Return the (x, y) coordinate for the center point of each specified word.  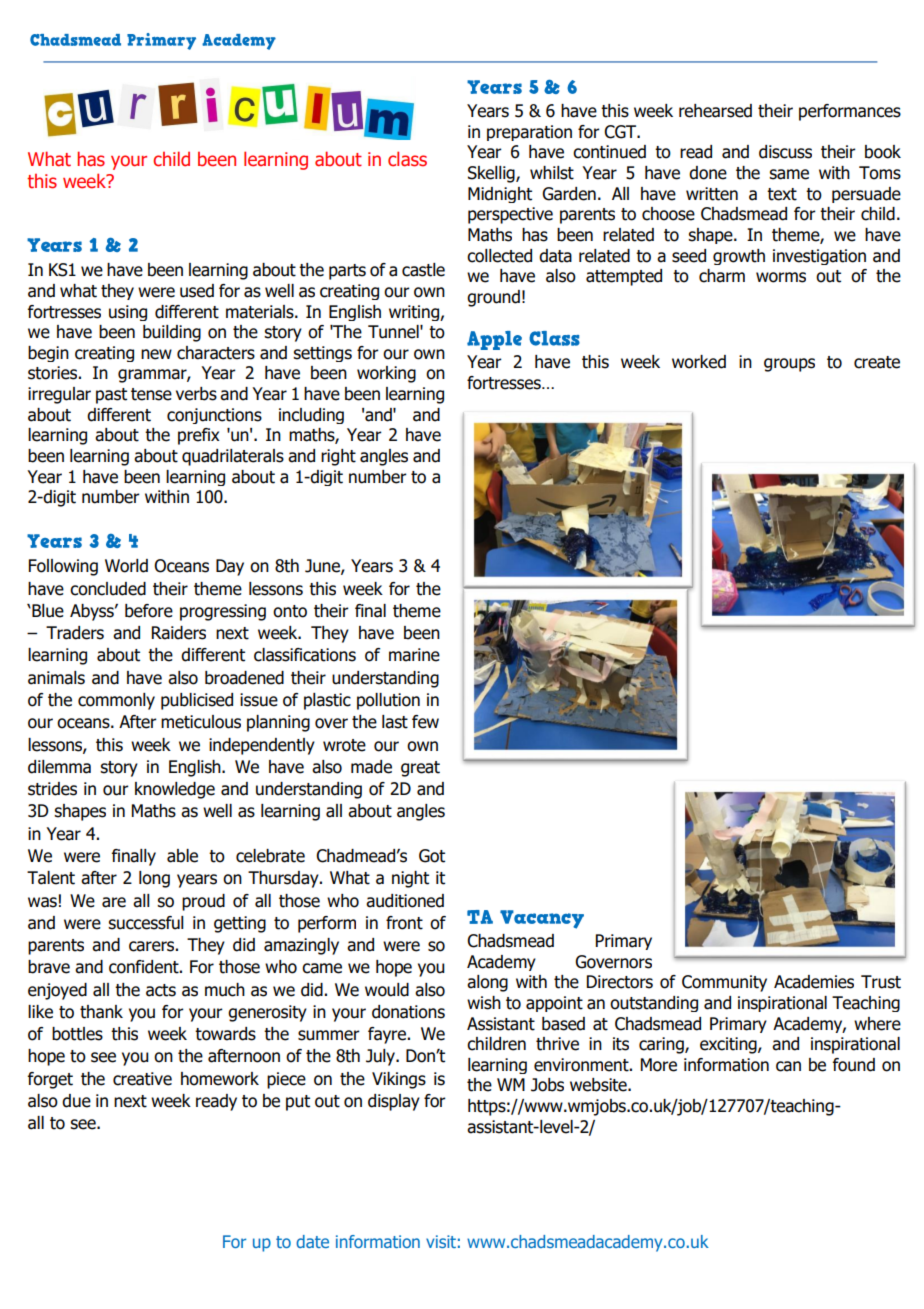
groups (789, 365)
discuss (785, 152)
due (76, 1101)
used (197, 291)
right (338, 457)
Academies (814, 982)
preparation (529, 133)
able (182, 856)
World (126, 566)
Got (432, 856)
